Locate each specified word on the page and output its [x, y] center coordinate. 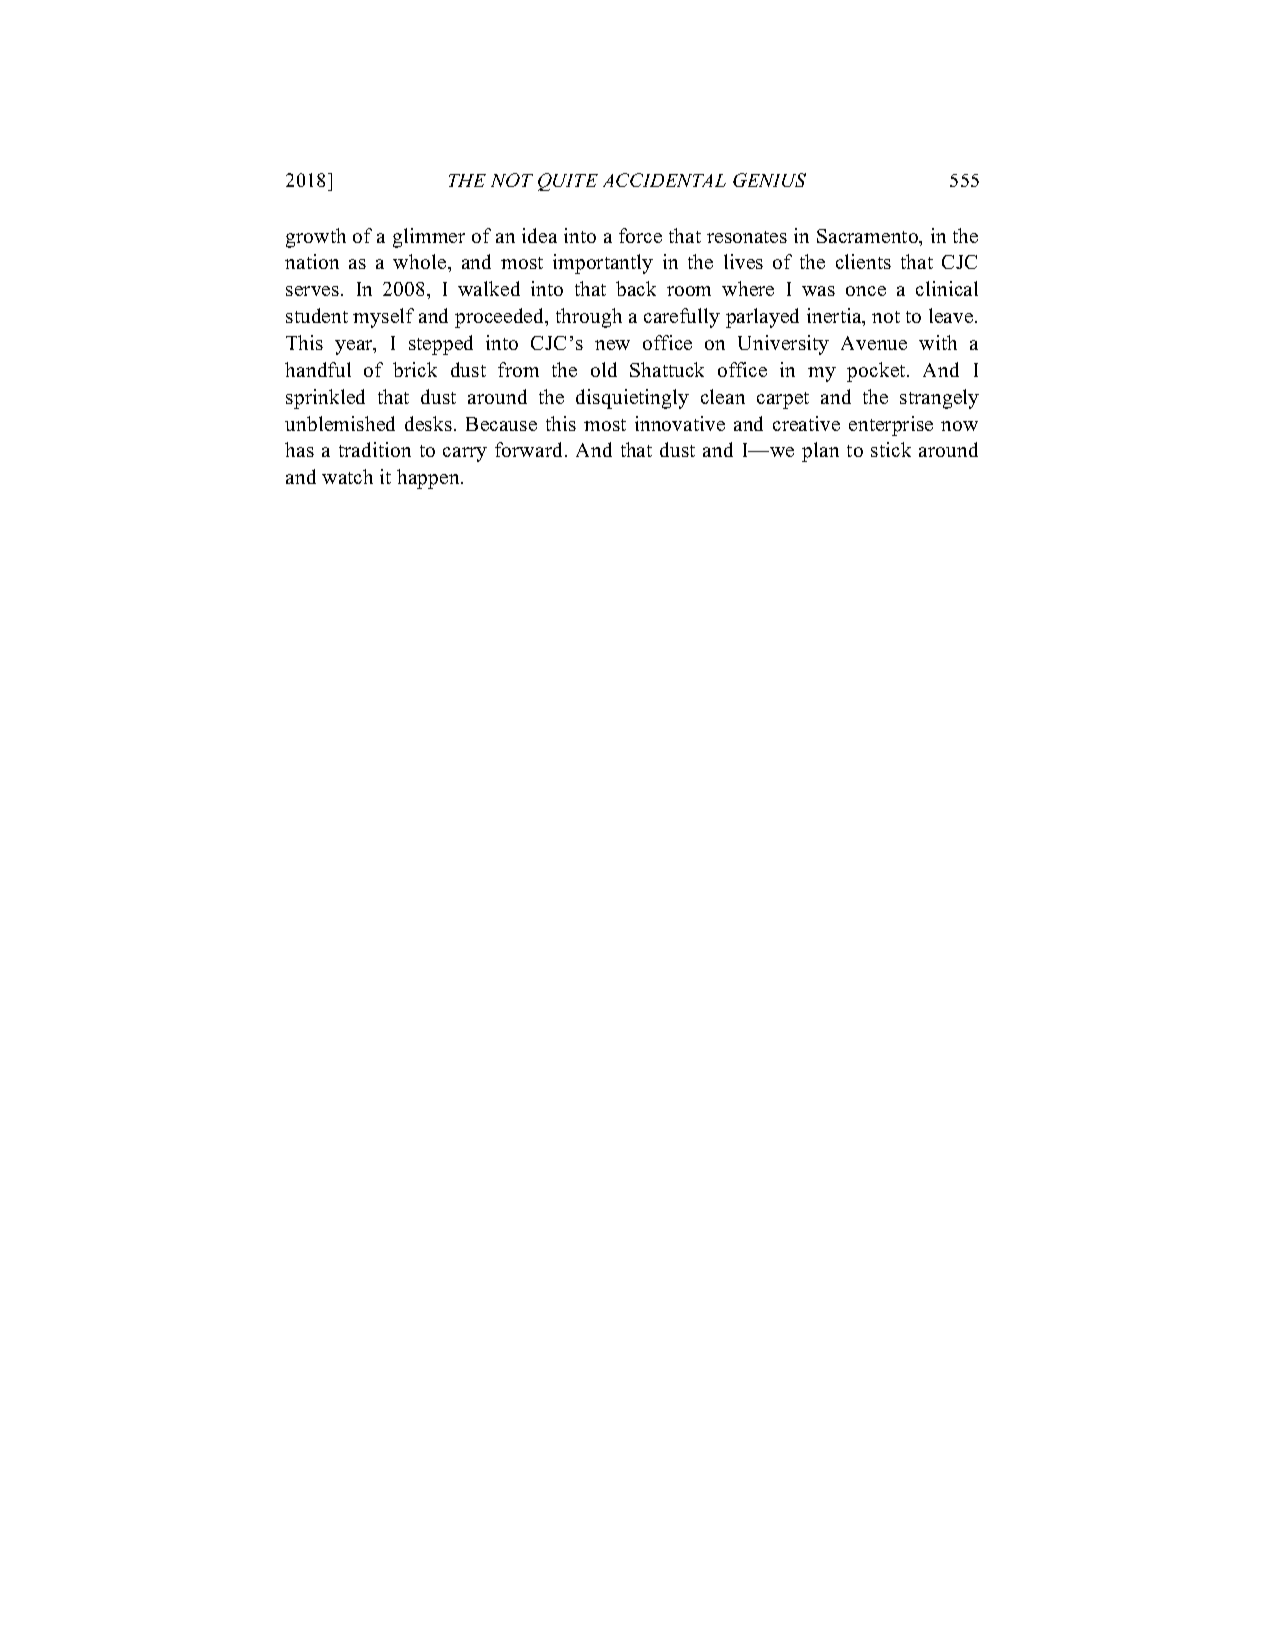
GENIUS [769, 180]
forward [530, 449]
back [636, 288]
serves [314, 291]
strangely [939, 399]
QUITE [568, 182]
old [604, 369]
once [866, 291]
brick [415, 369]
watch [347, 476]
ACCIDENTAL [664, 180]
